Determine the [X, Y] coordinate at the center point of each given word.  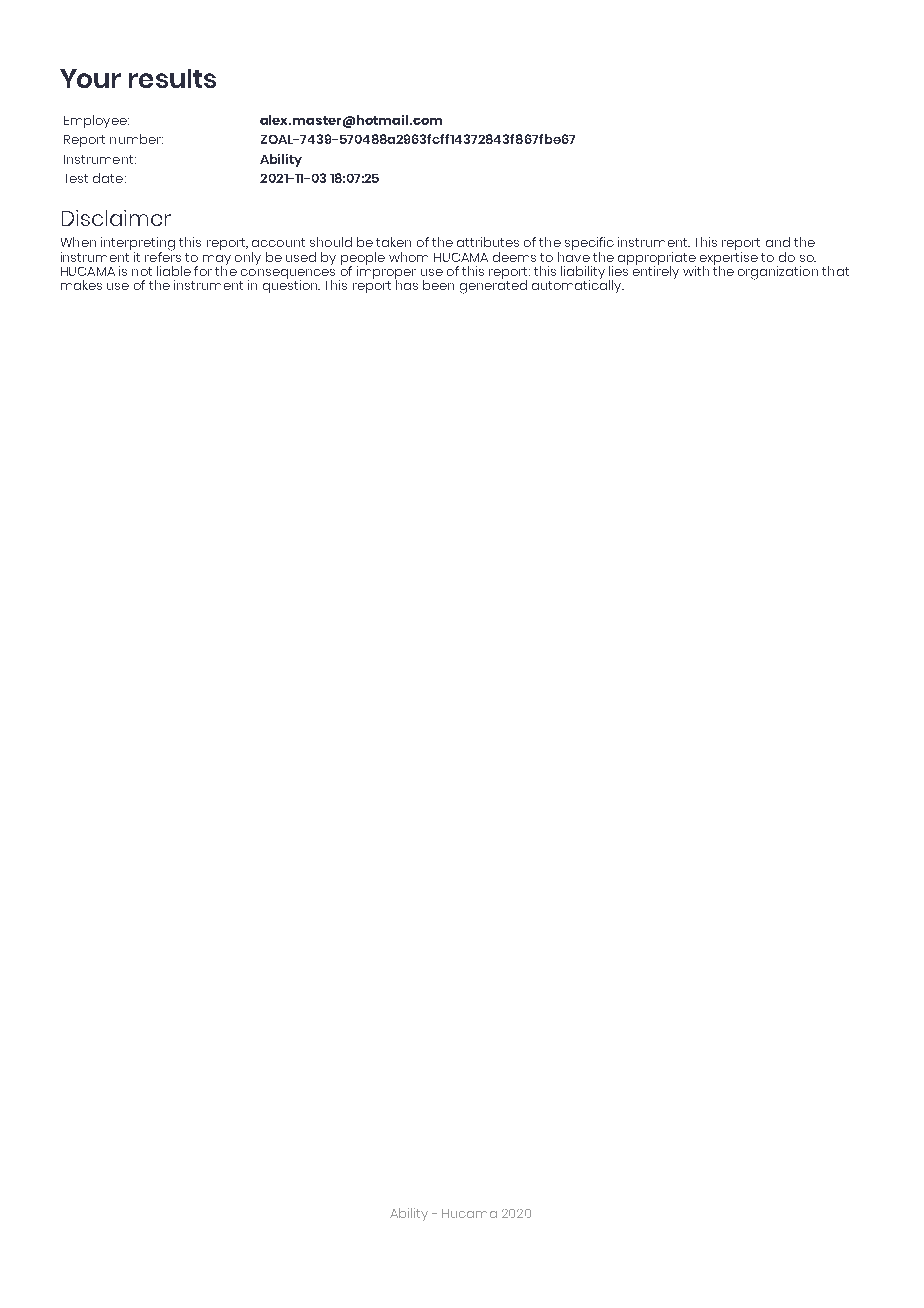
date [108, 178]
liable [174, 271]
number [136, 139]
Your [90, 78]
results [172, 78]
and [778, 242]
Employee [96, 121]
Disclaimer [116, 218]
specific [589, 245]
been [438, 285]
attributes [488, 242]
